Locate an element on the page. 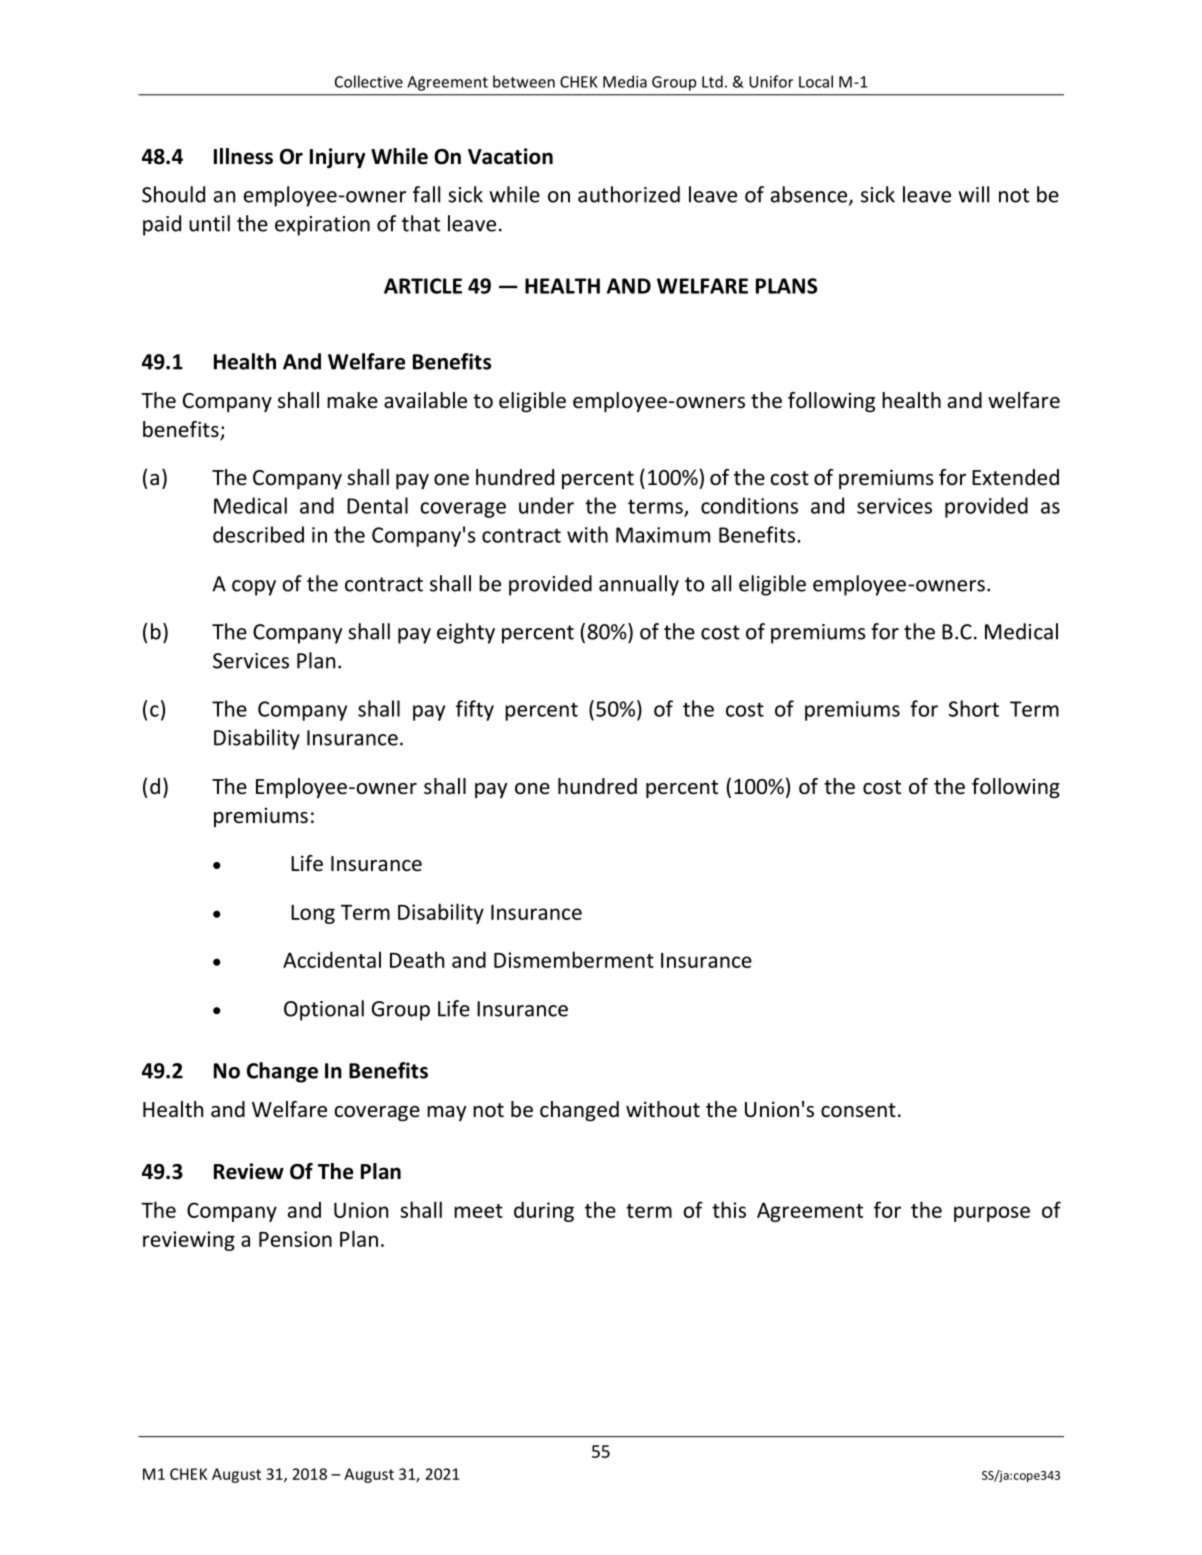 The width and height of the document is (1202, 1555). Illness is located at coordinates (243, 156).
